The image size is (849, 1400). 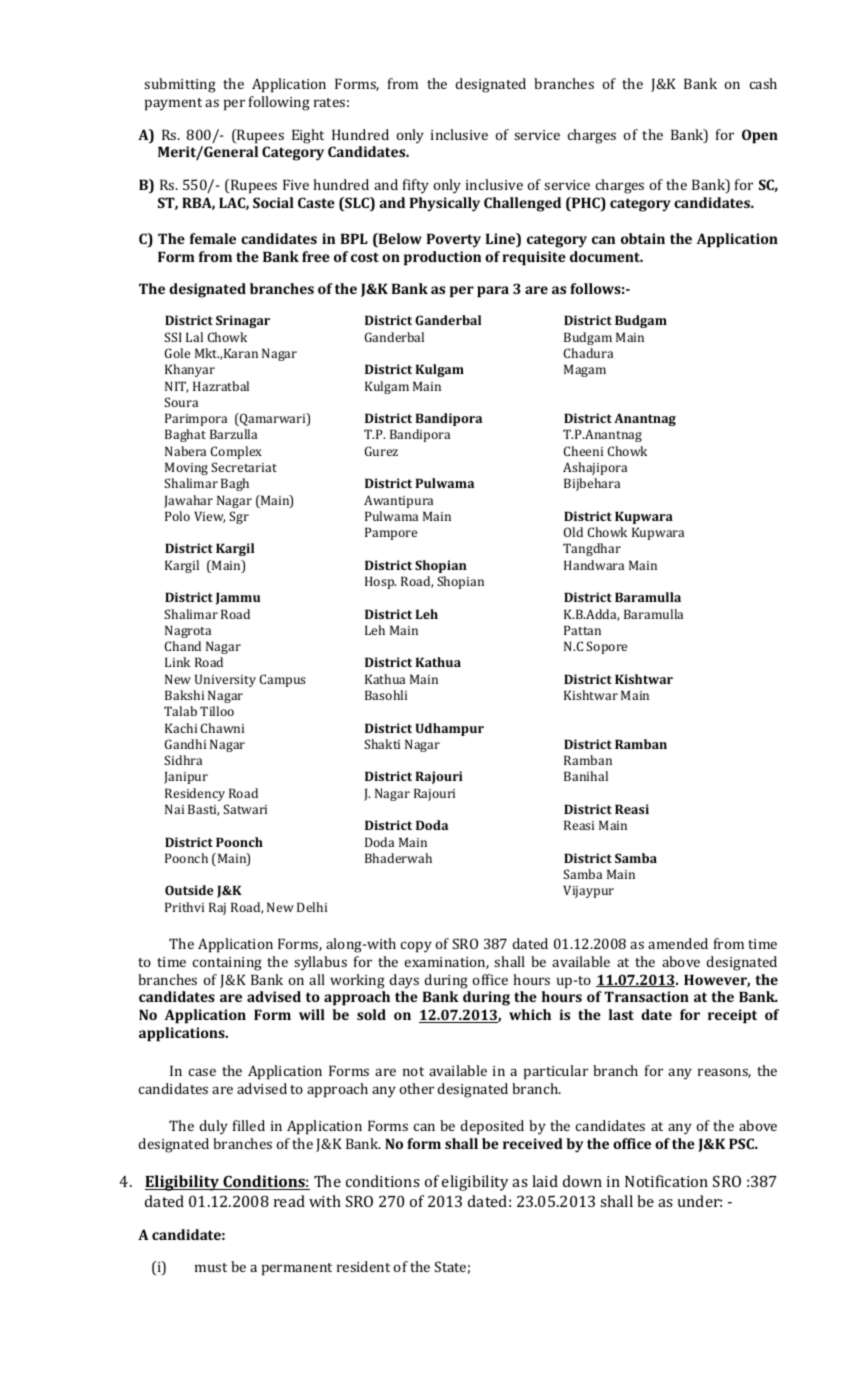 I want to click on laid, so click(x=545, y=1181).
